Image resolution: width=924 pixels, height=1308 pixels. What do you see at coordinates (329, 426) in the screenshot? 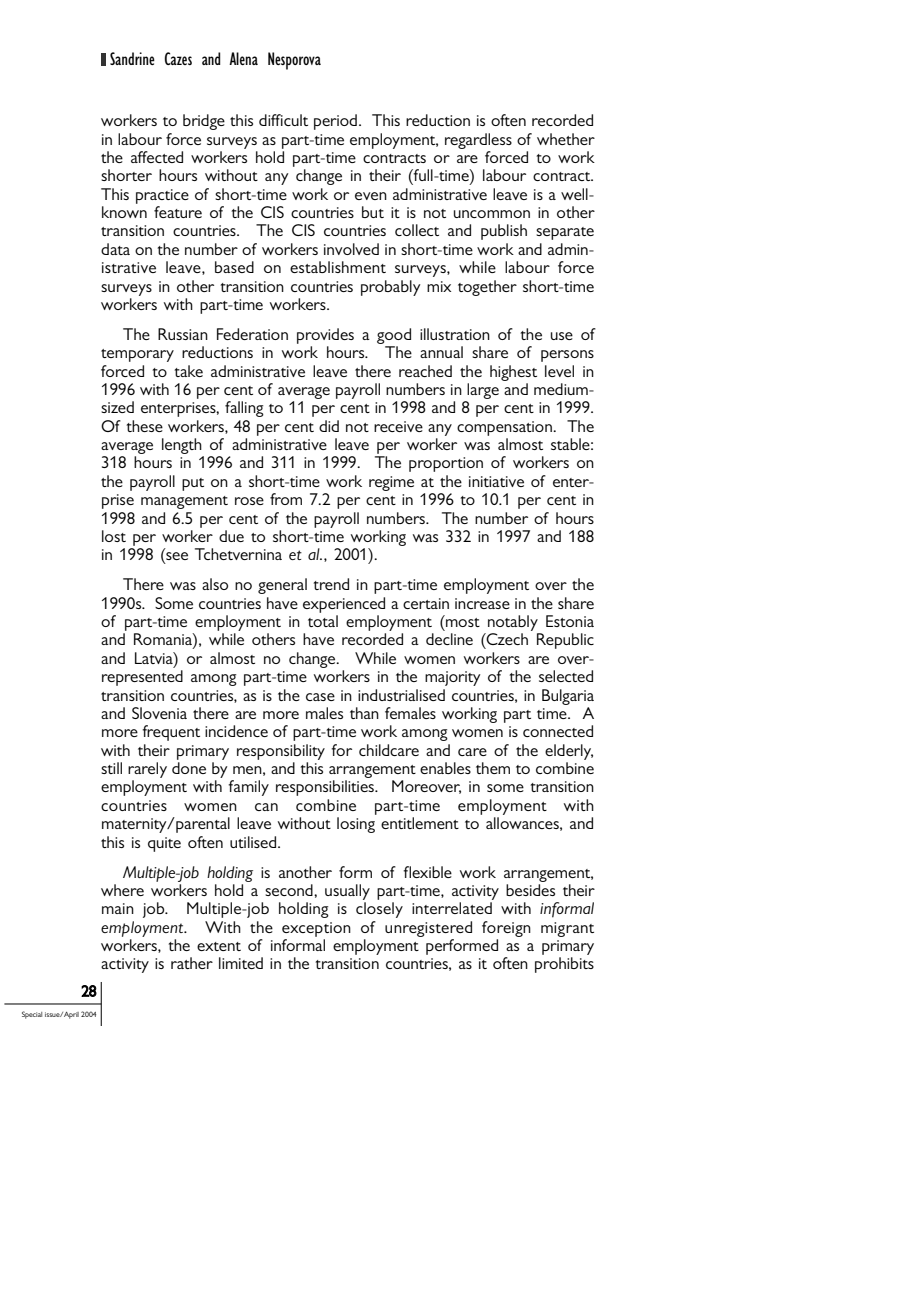
I see `did` at bounding box center [329, 426].
